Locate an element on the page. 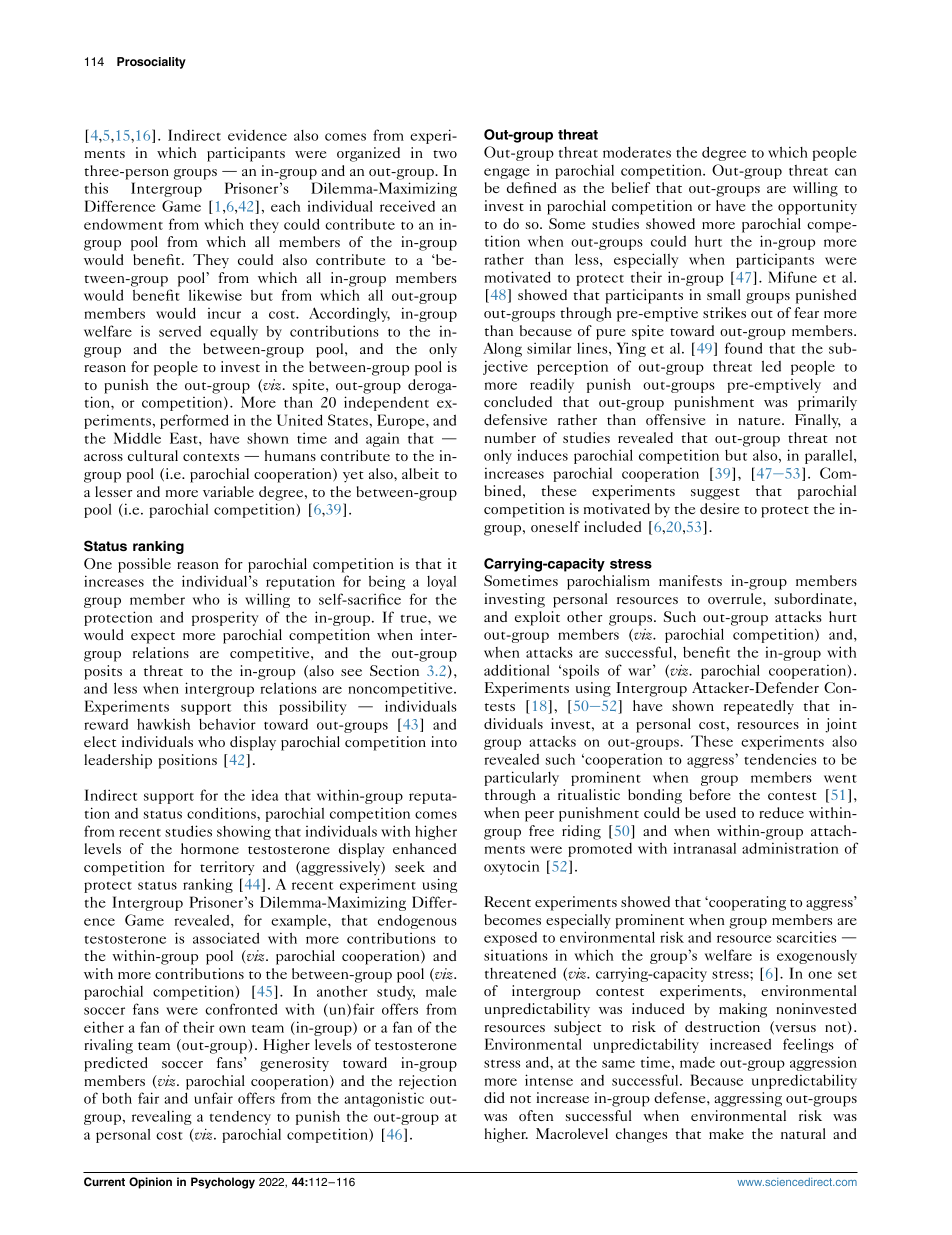 The image size is (952, 1235). into is located at coordinates (444, 741).
